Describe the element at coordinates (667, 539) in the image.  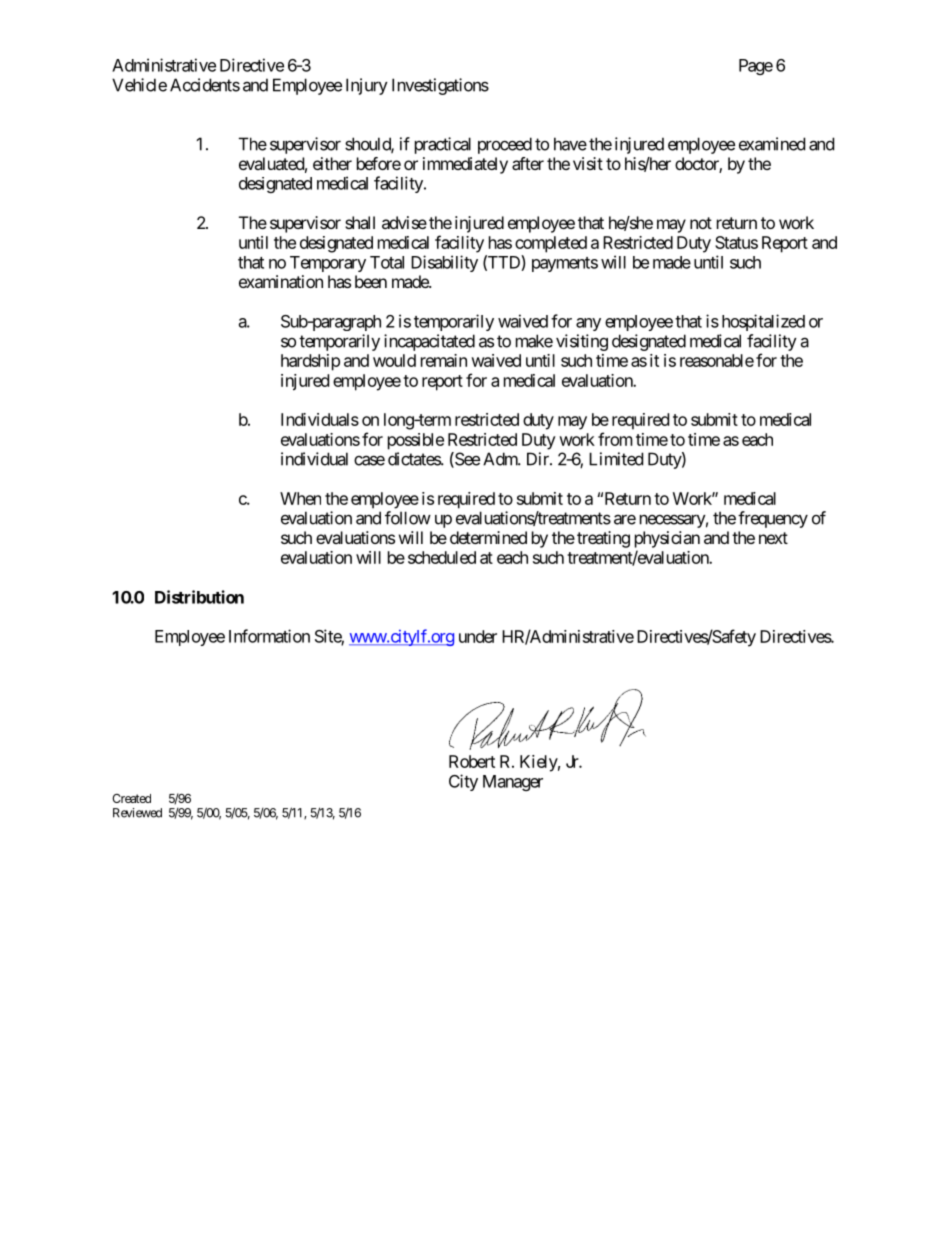
I see `physician` at that location.
